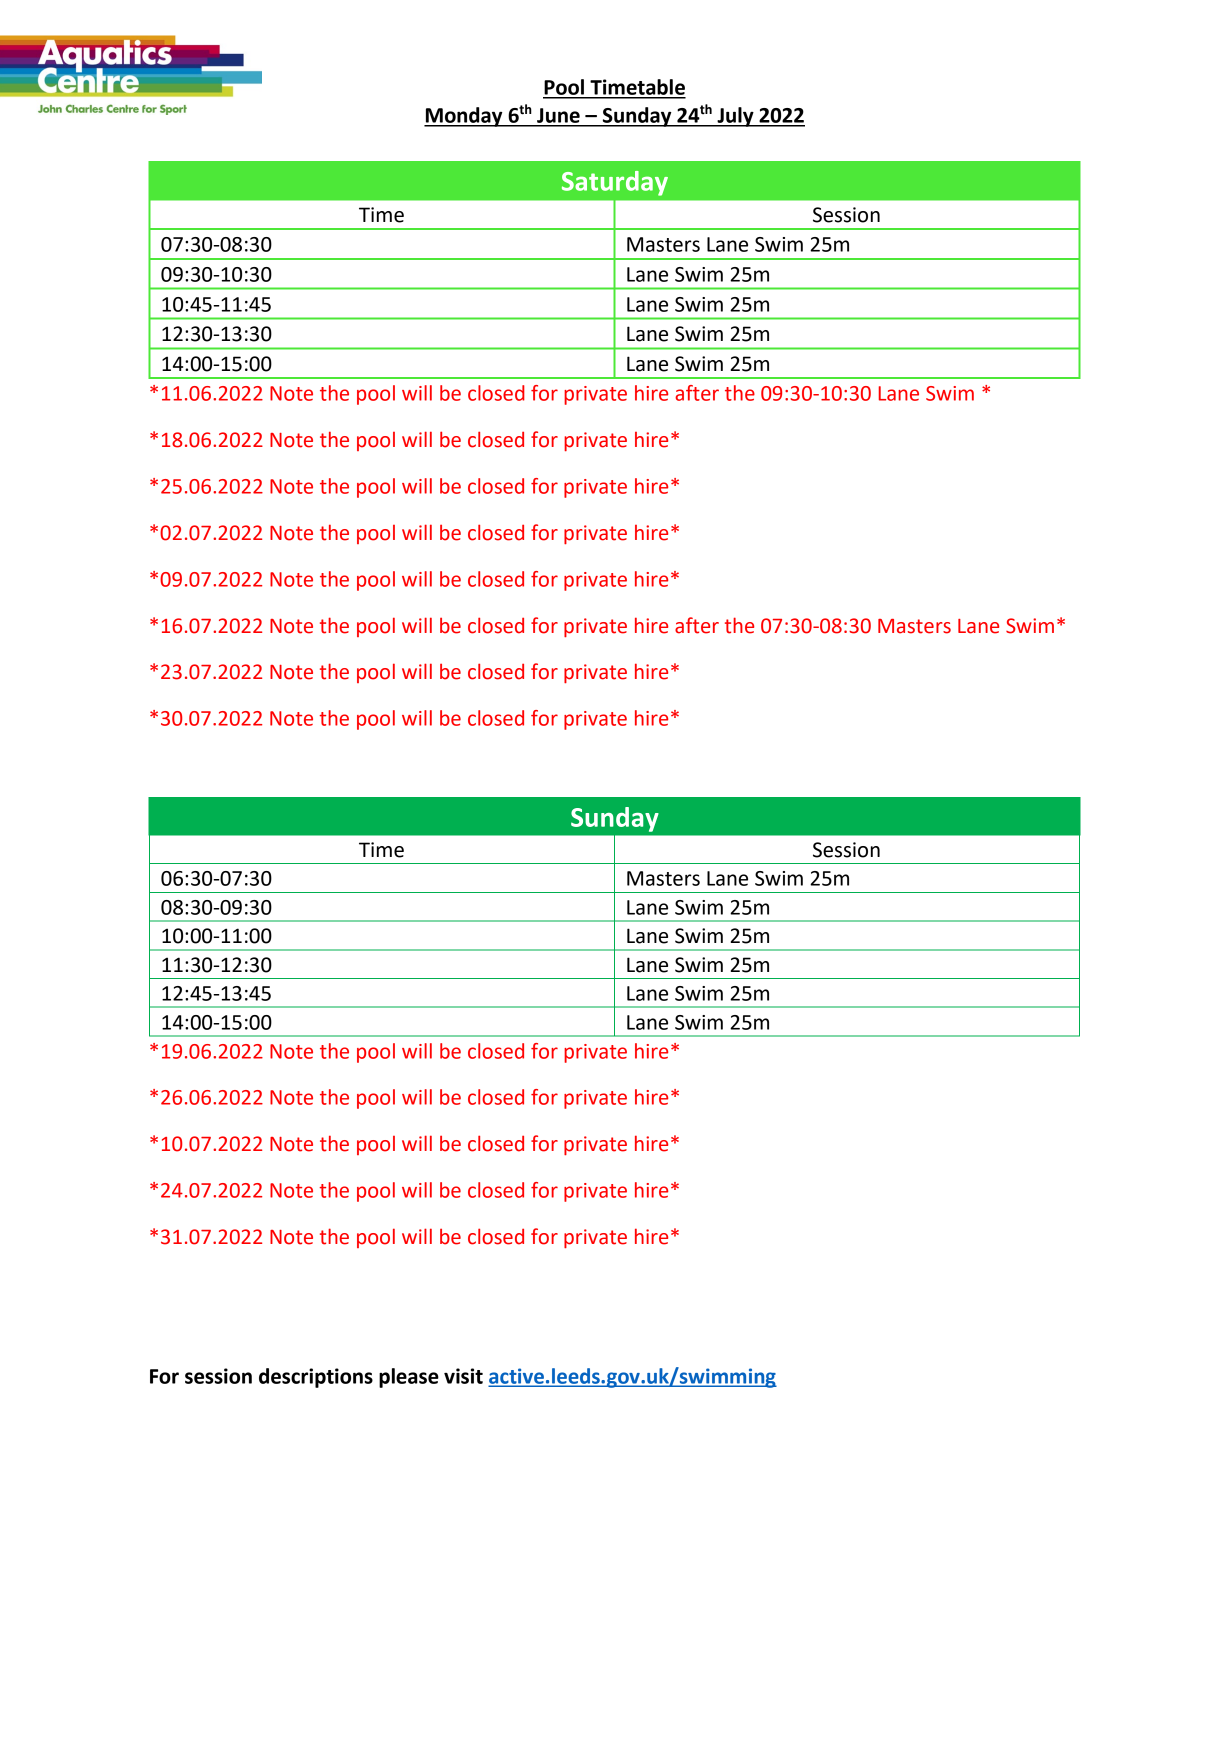 The width and height of the document is (1229, 1738). I want to click on Monday, so click(464, 117).
